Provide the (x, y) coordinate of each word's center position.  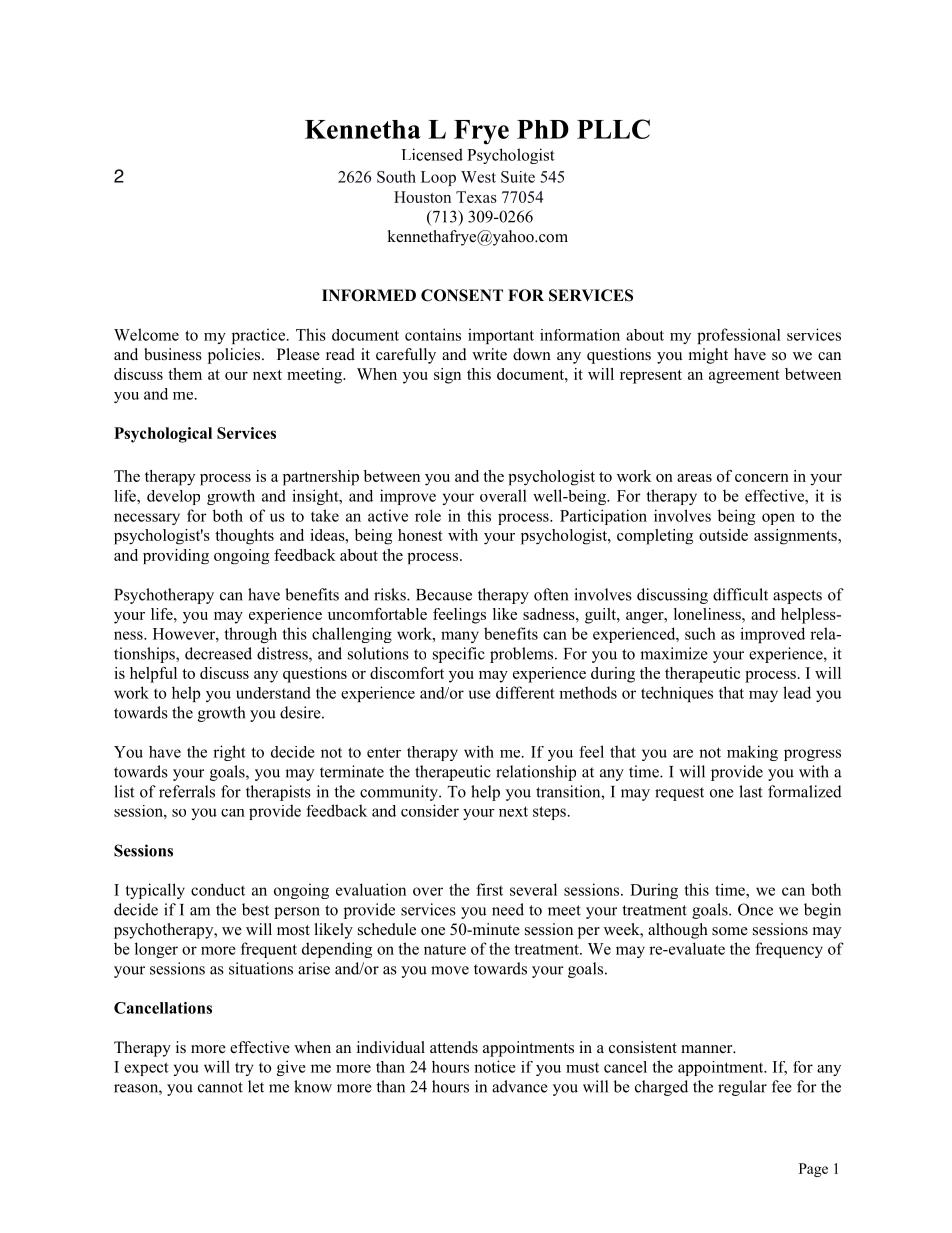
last (750, 791)
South (396, 176)
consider (430, 810)
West (478, 177)
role (428, 515)
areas (694, 478)
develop (173, 497)
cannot (220, 1087)
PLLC (613, 129)
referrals (187, 791)
